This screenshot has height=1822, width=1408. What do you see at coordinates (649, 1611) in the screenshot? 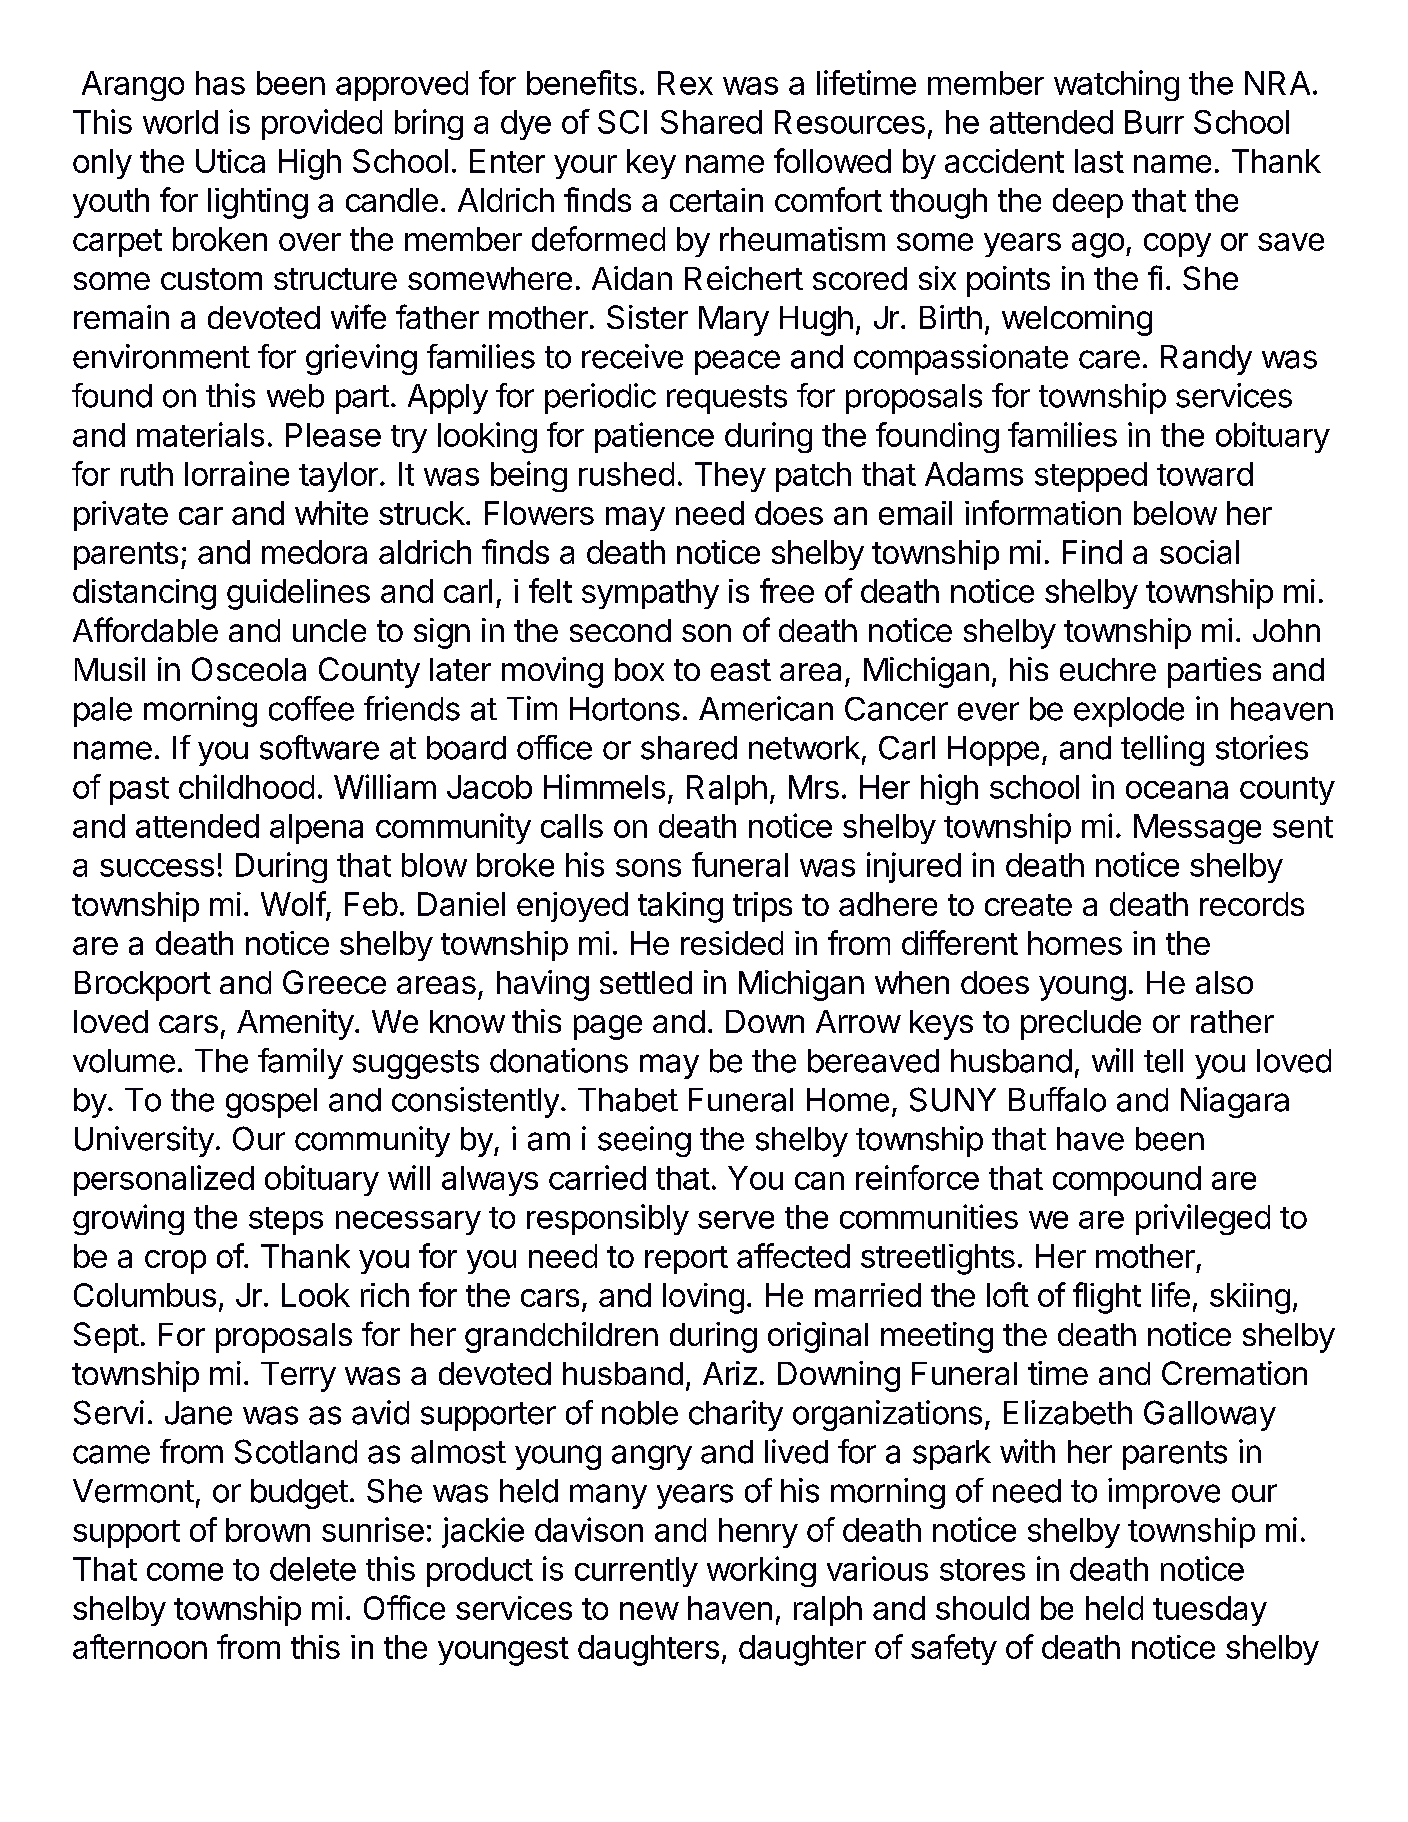
I see `new` at bounding box center [649, 1611].
